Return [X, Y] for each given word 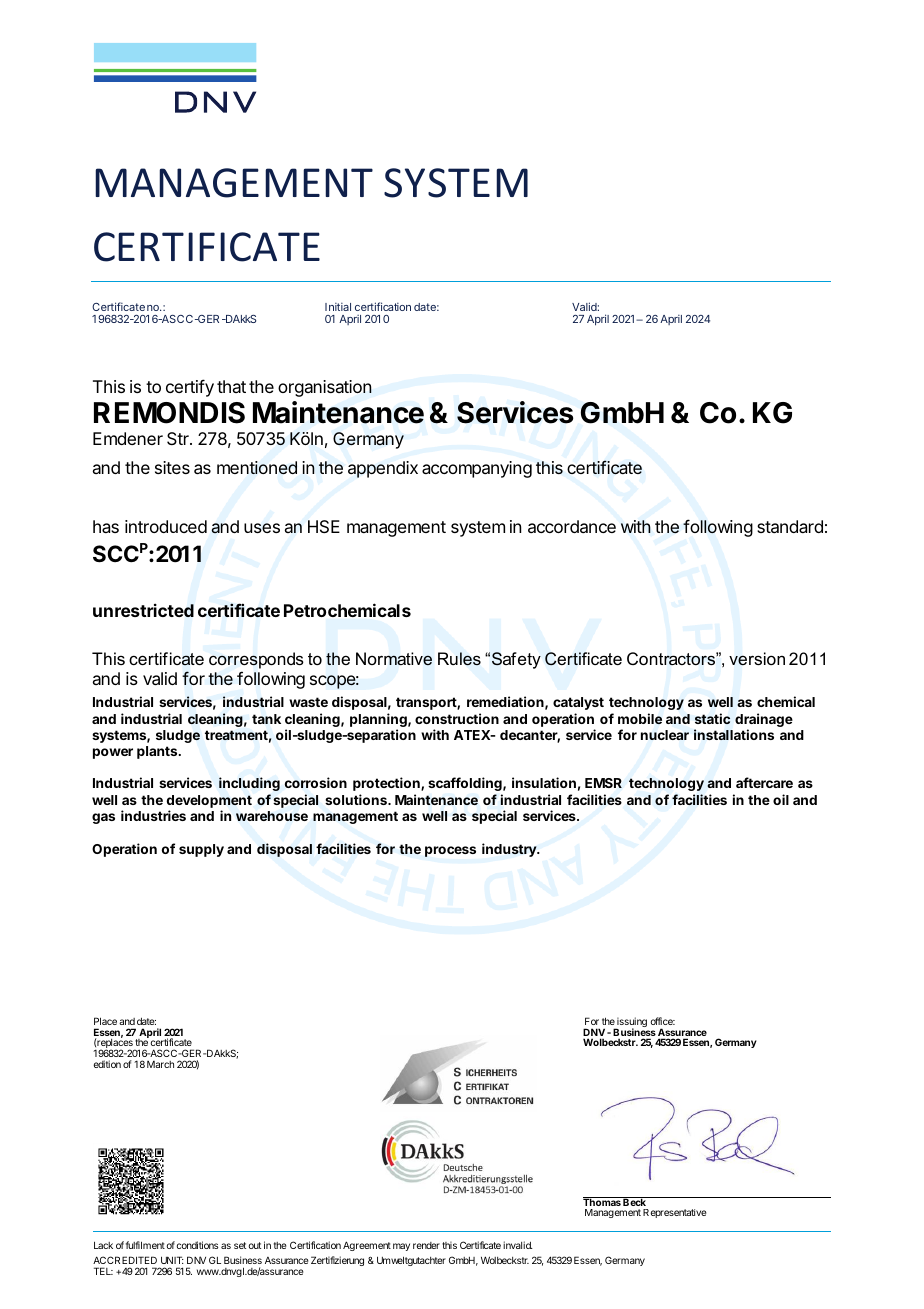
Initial [338, 307]
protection [387, 784]
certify [190, 388]
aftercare [764, 782]
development [209, 801]
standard [790, 526]
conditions [197, 1245]
